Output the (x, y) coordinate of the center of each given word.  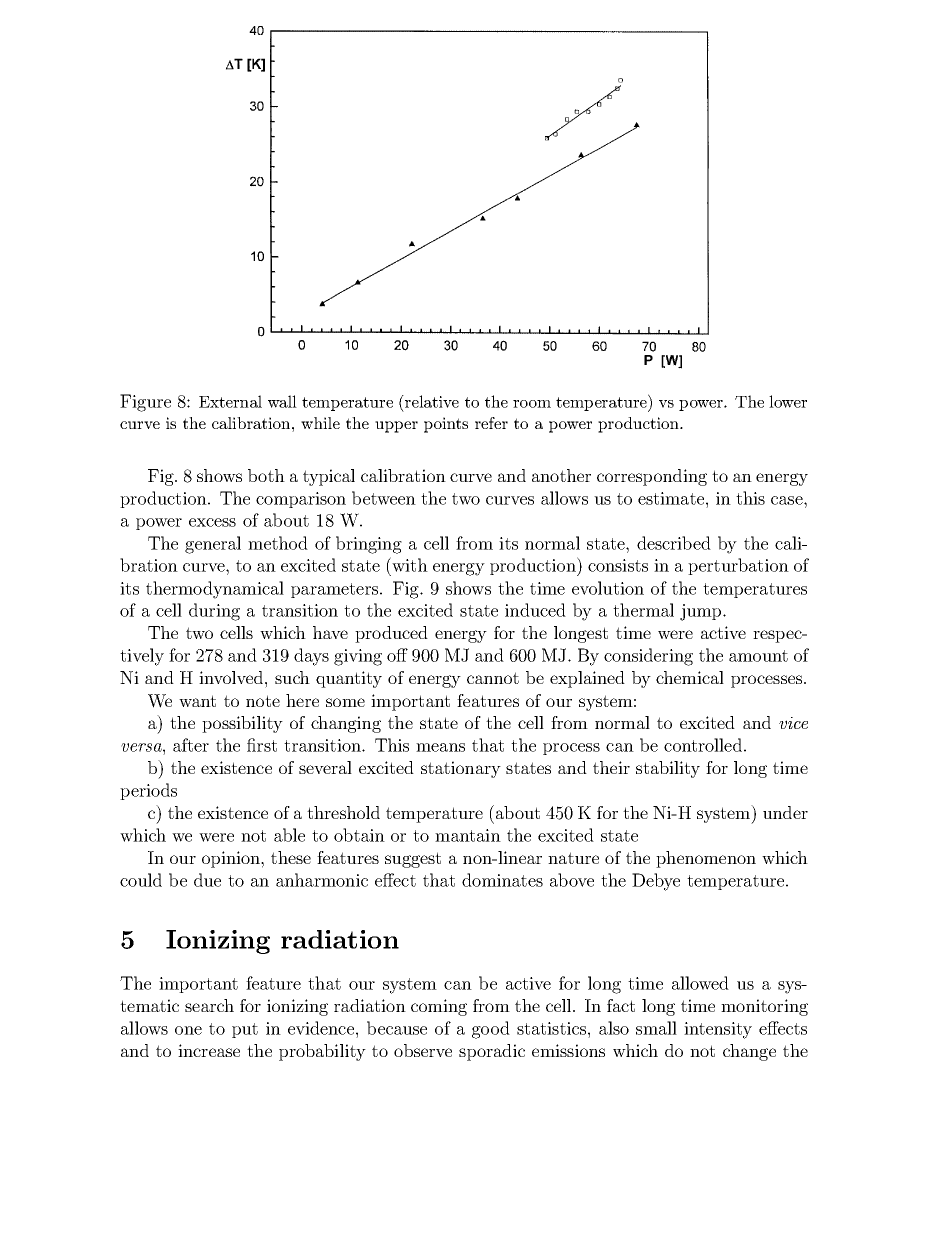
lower (788, 401)
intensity (718, 1030)
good (491, 1030)
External (230, 401)
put (245, 1030)
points (446, 425)
